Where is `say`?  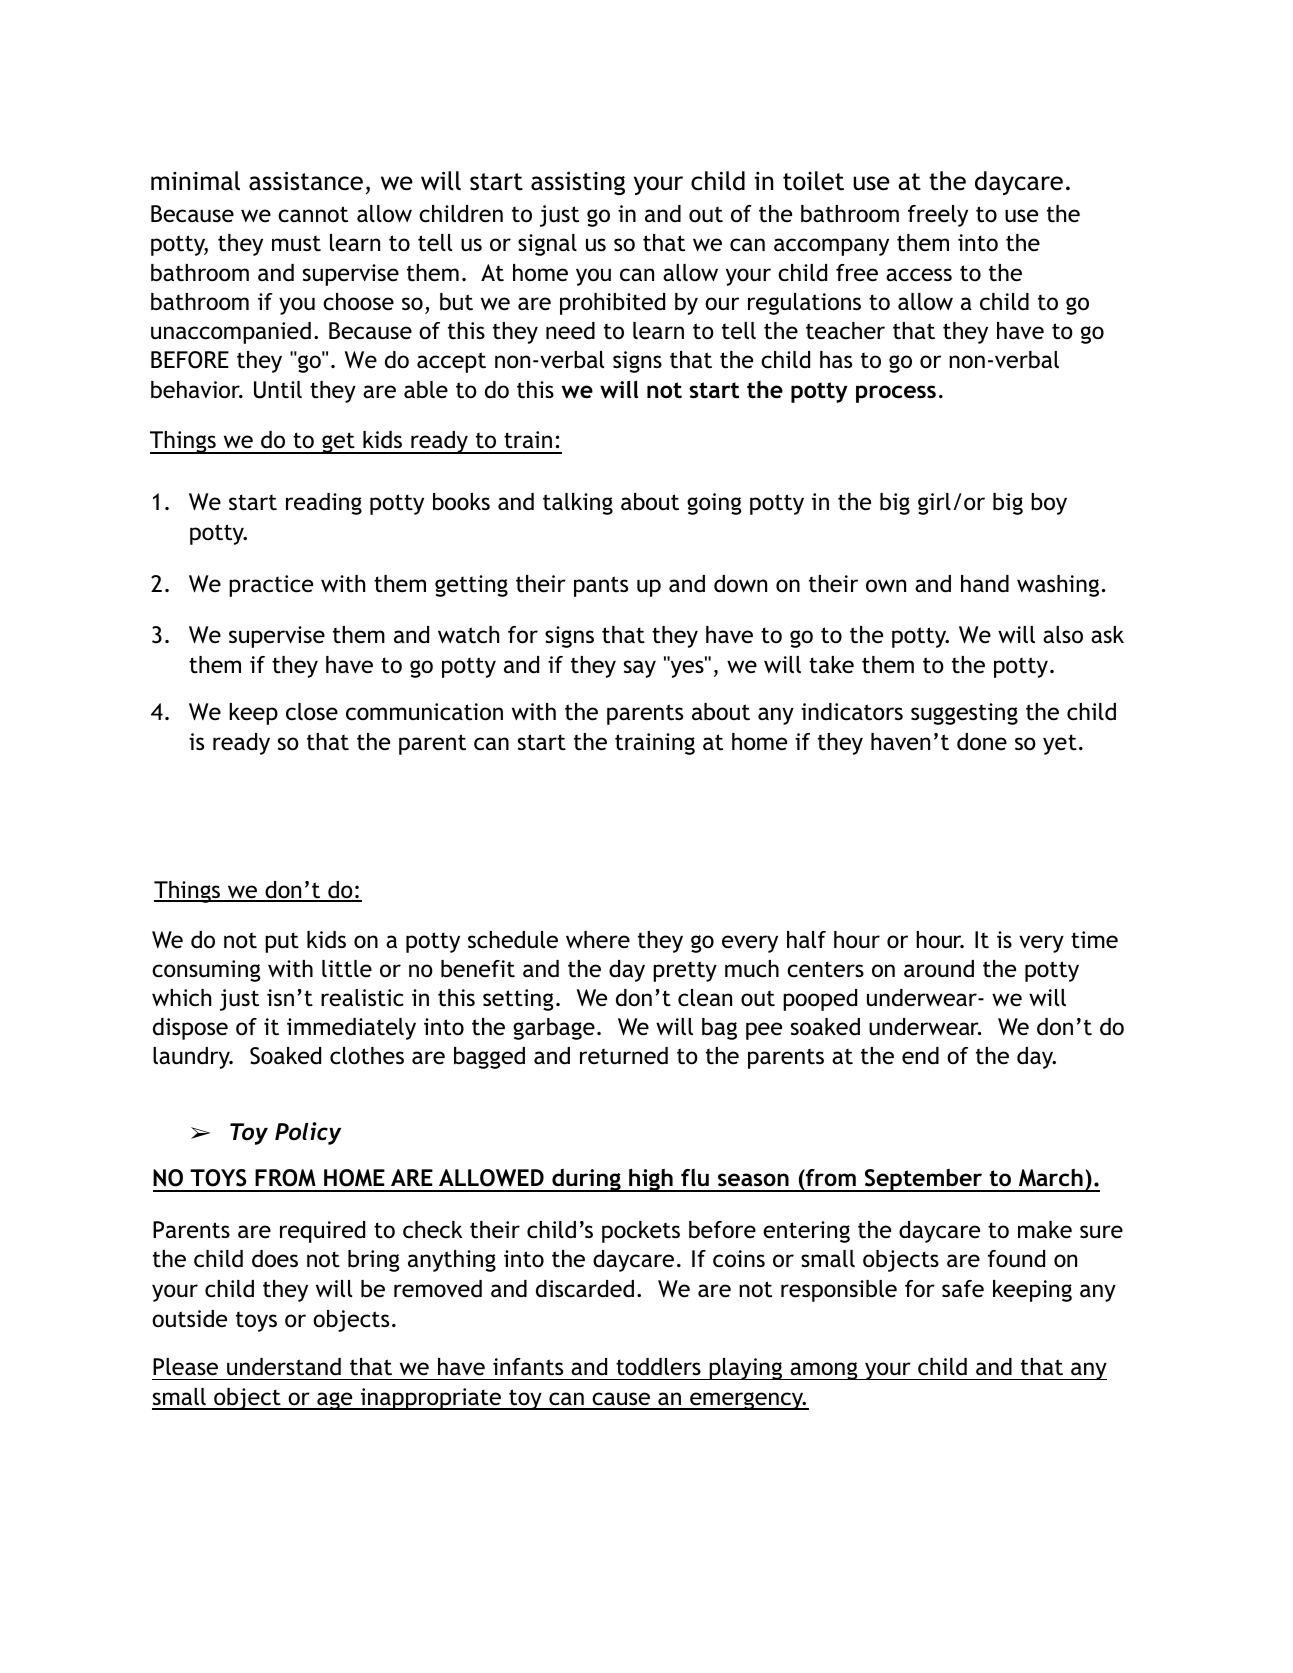 say is located at coordinates (640, 669).
